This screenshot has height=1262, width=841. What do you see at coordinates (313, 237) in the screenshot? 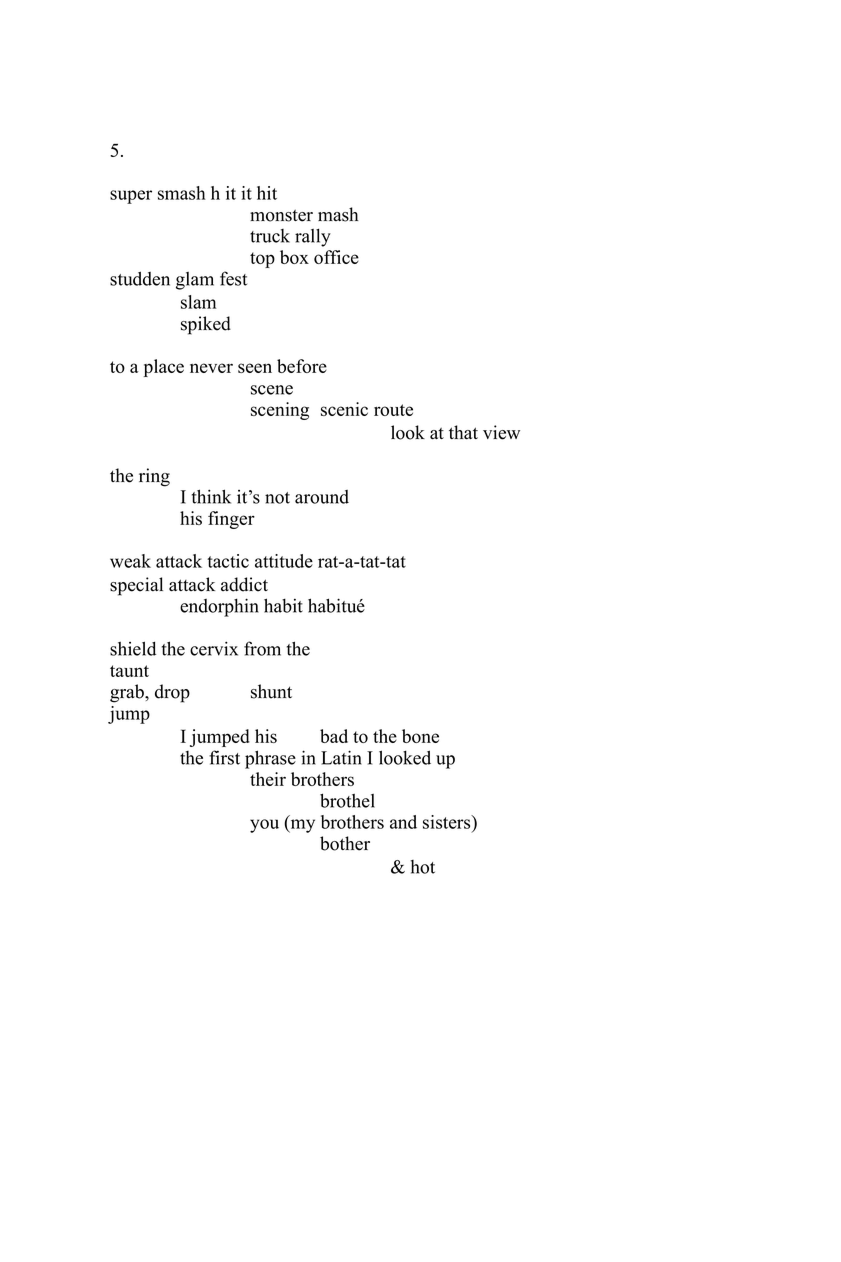
I see `rally` at bounding box center [313, 237].
